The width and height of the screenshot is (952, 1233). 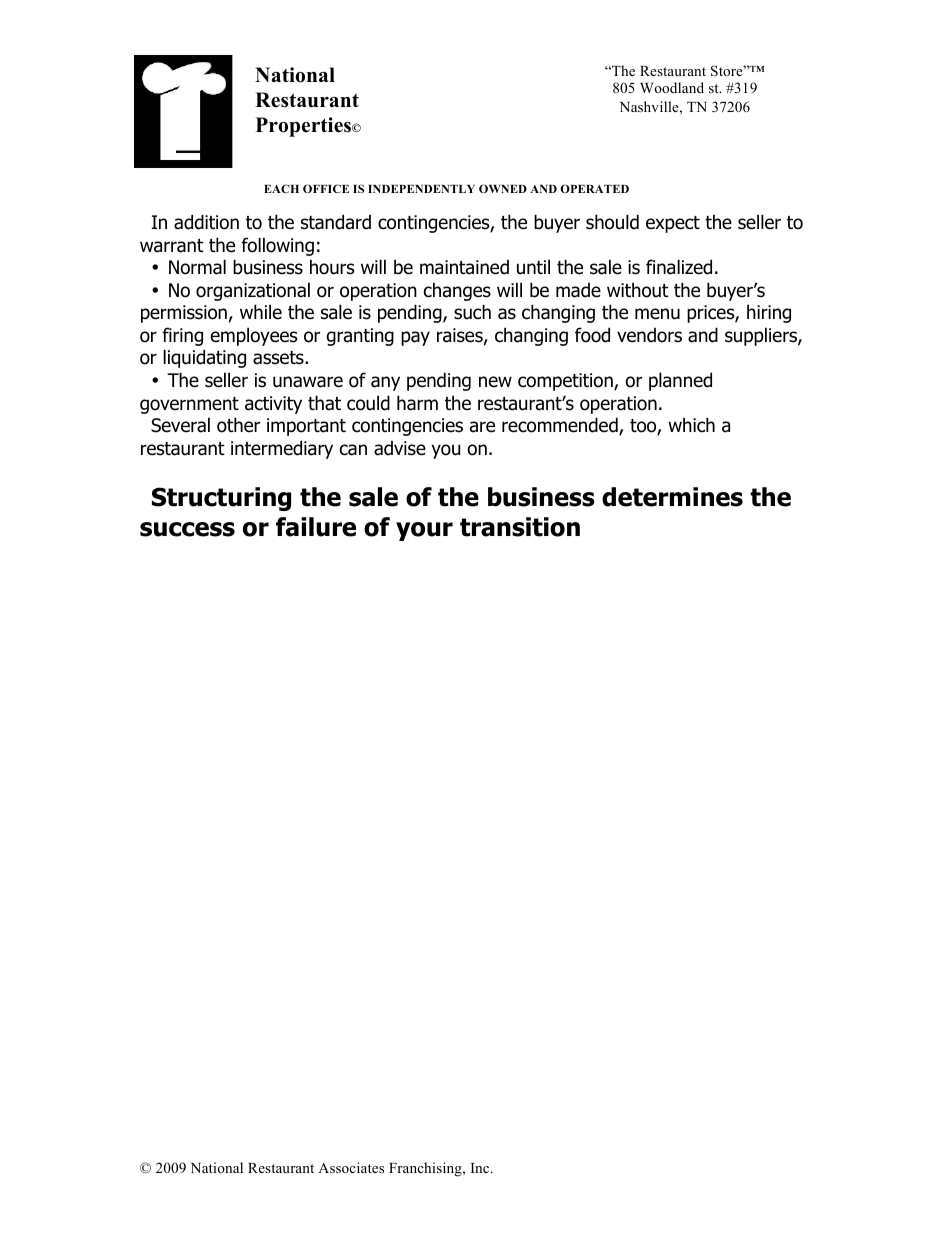 What do you see at coordinates (672, 497) in the screenshot?
I see `determines` at bounding box center [672, 497].
